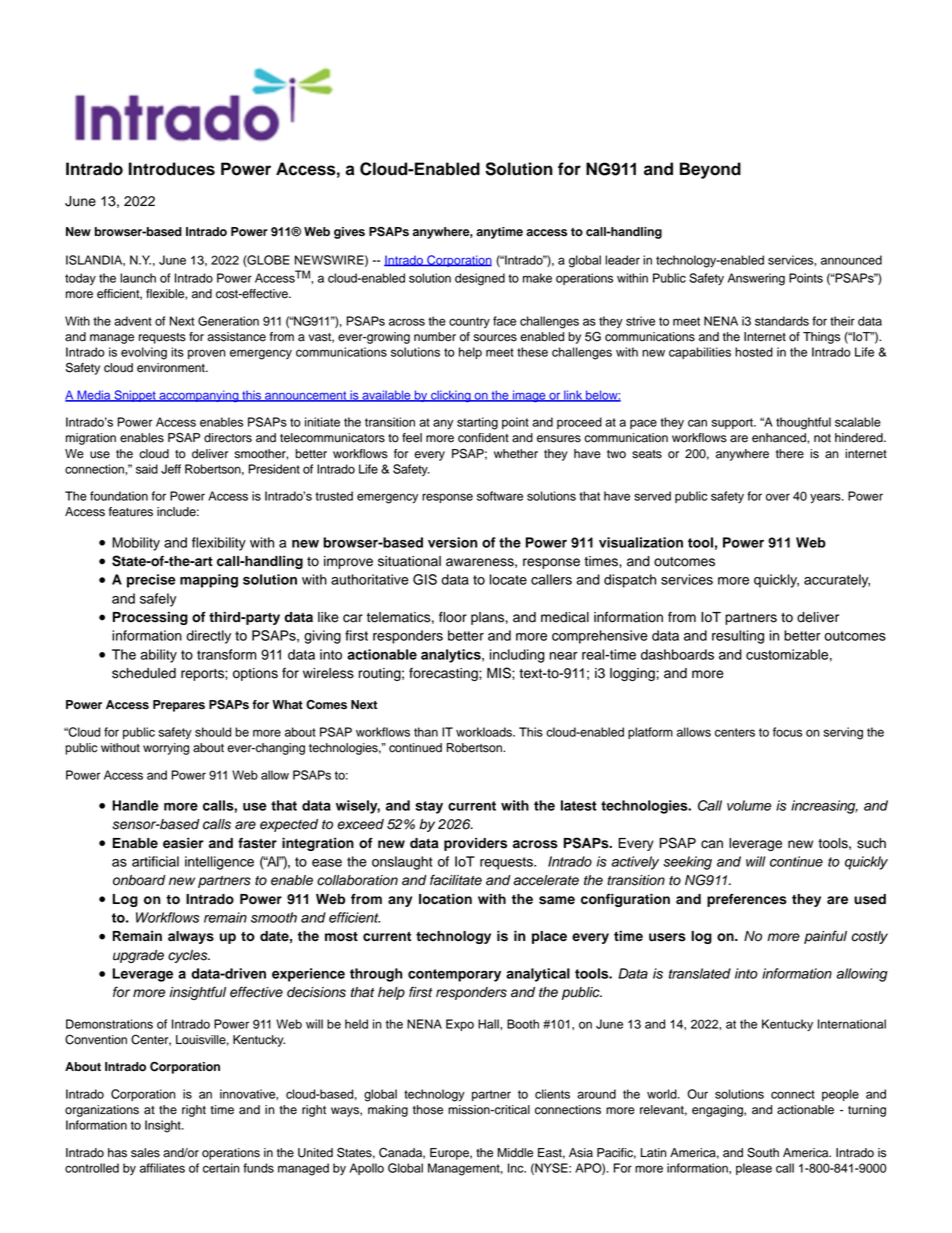 This page has height=1233, width=952. I want to click on designed, so click(480, 279).
